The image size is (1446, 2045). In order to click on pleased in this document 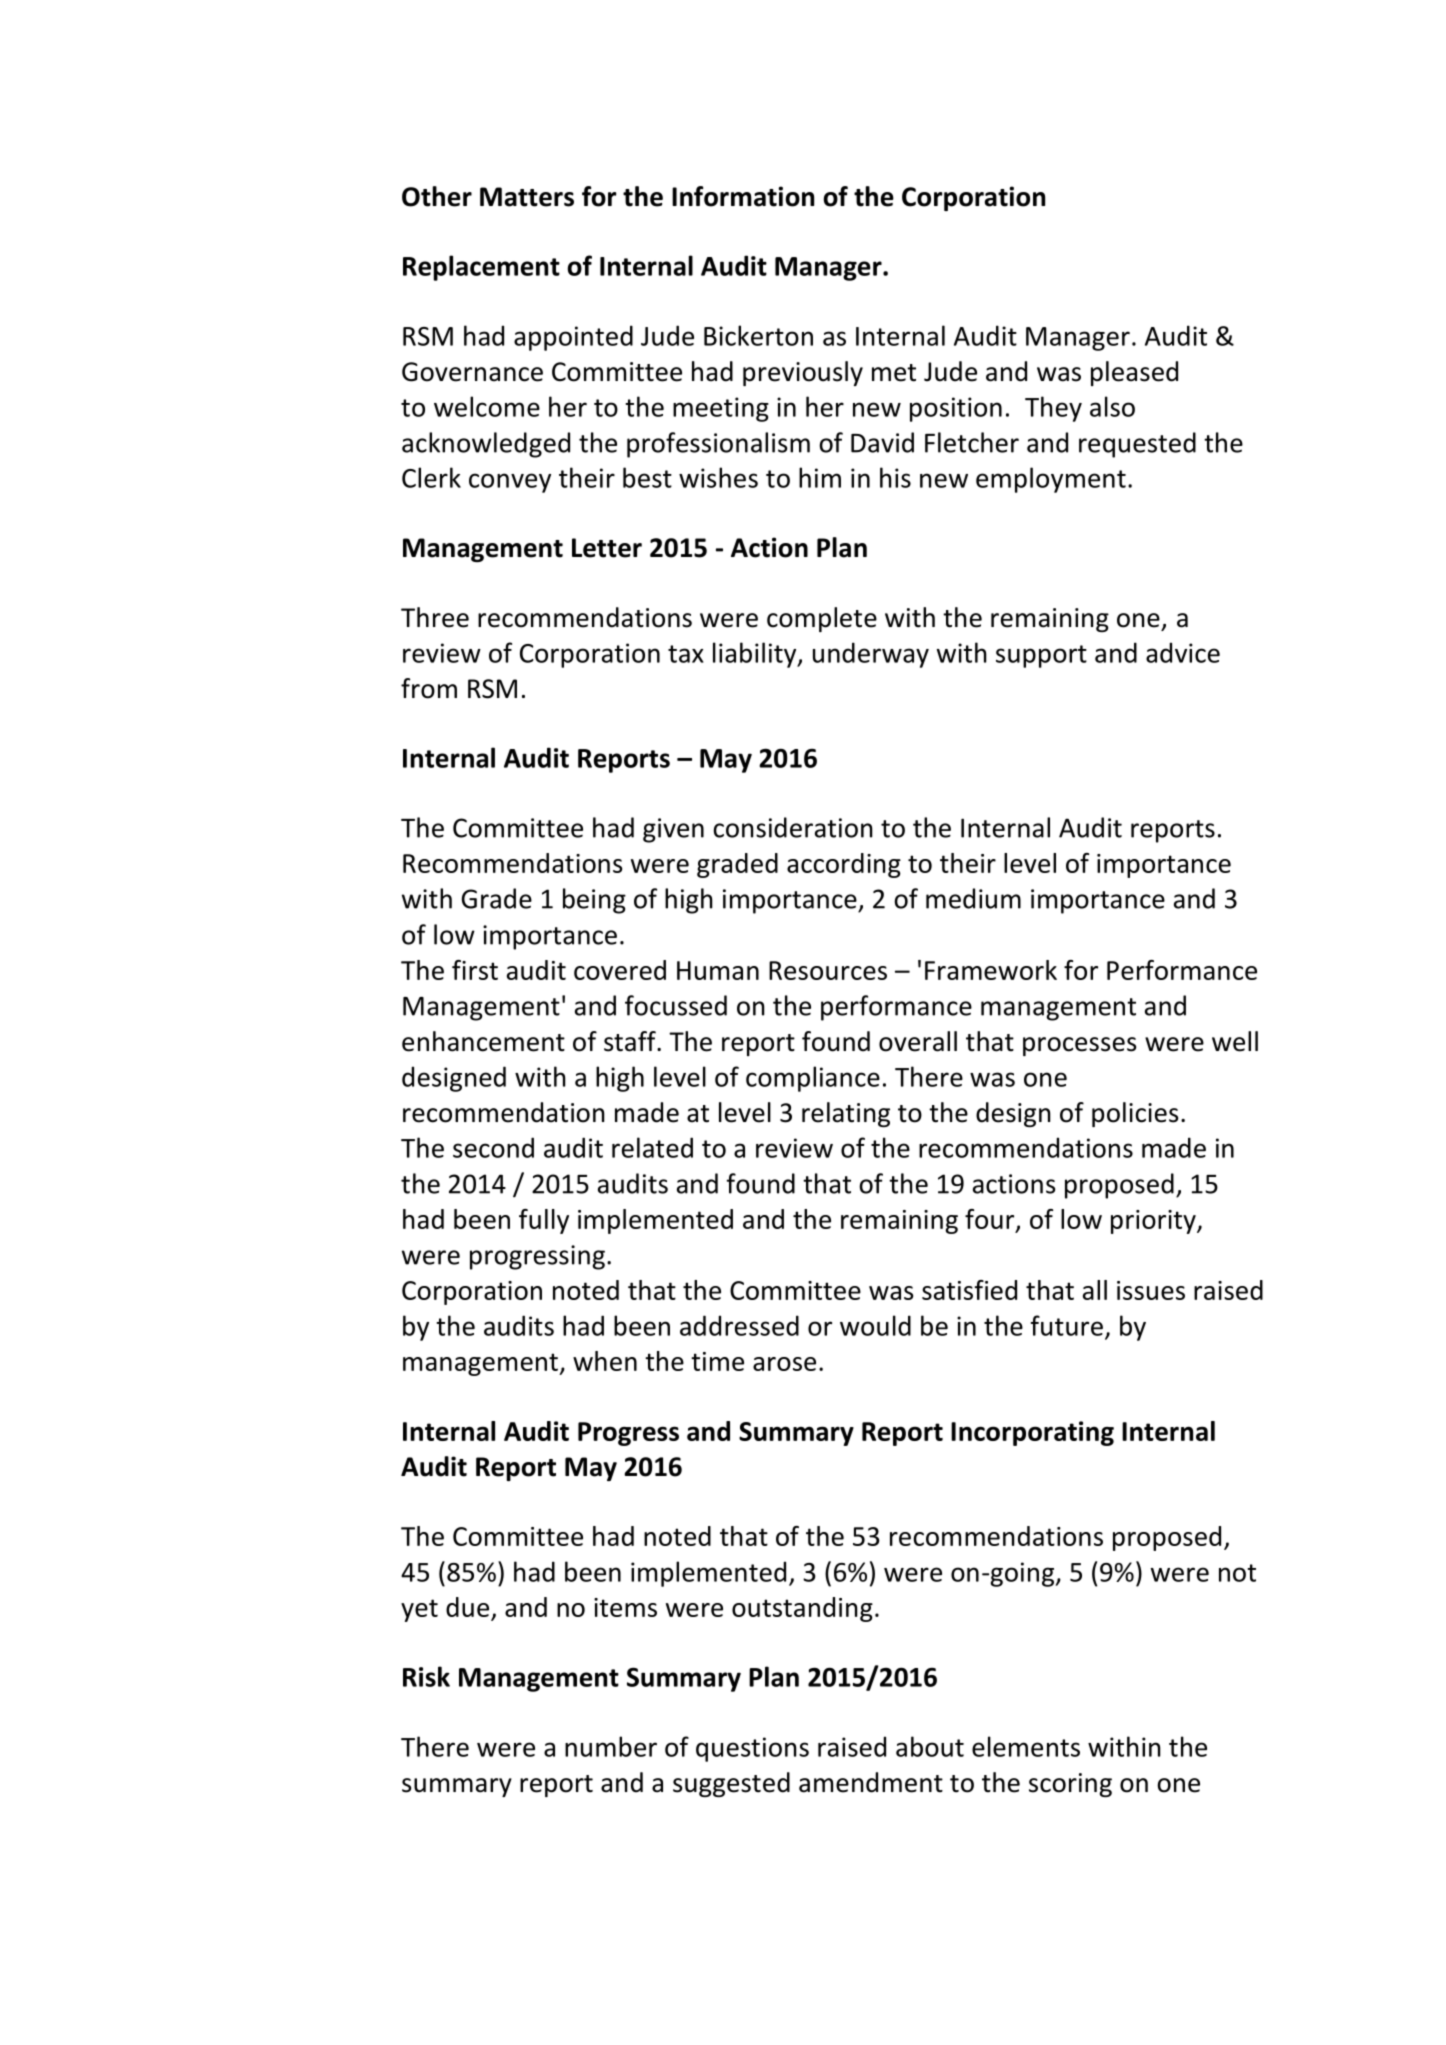, I will do `click(1134, 373)`.
